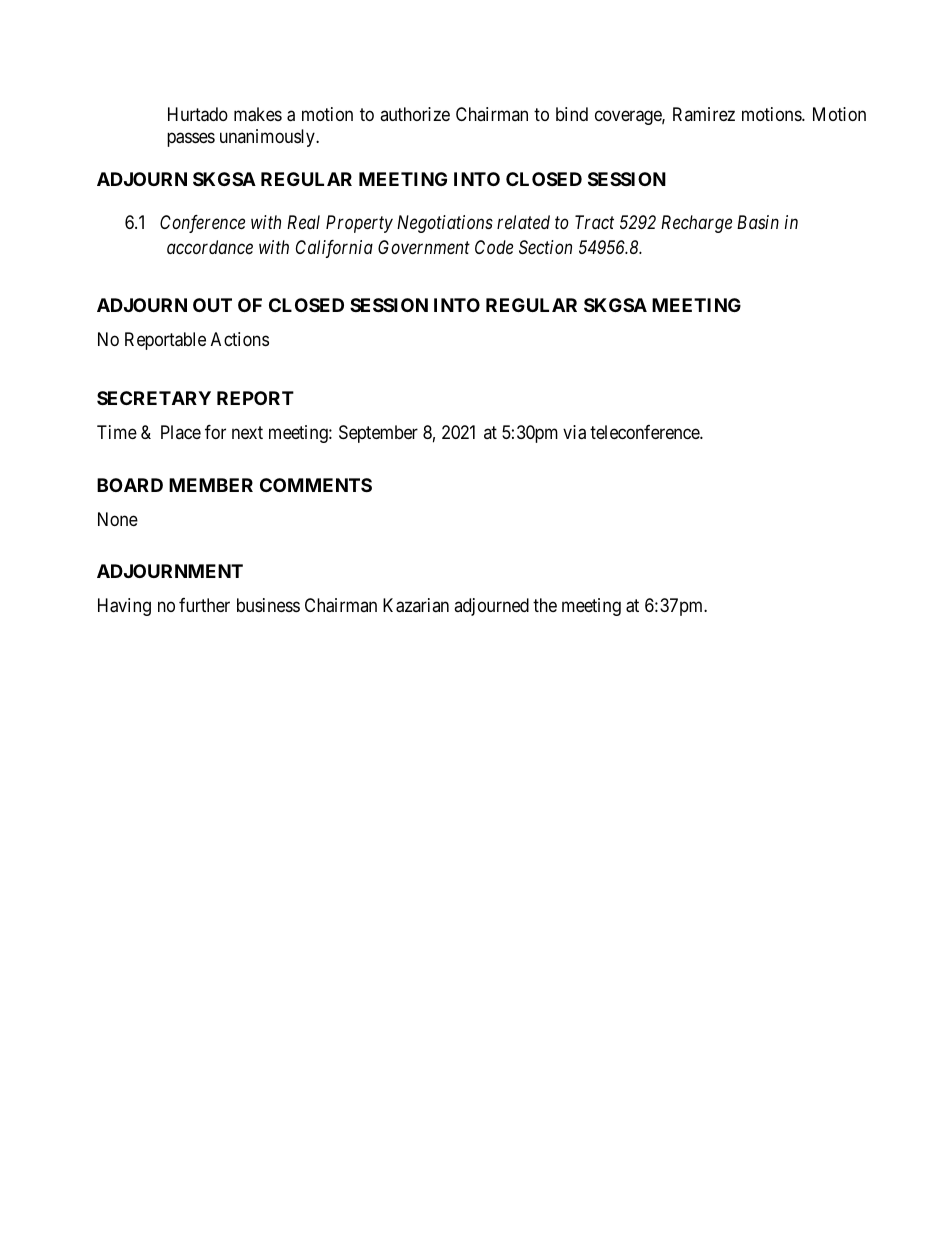  I want to click on Ramirez, so click(704, 114).
